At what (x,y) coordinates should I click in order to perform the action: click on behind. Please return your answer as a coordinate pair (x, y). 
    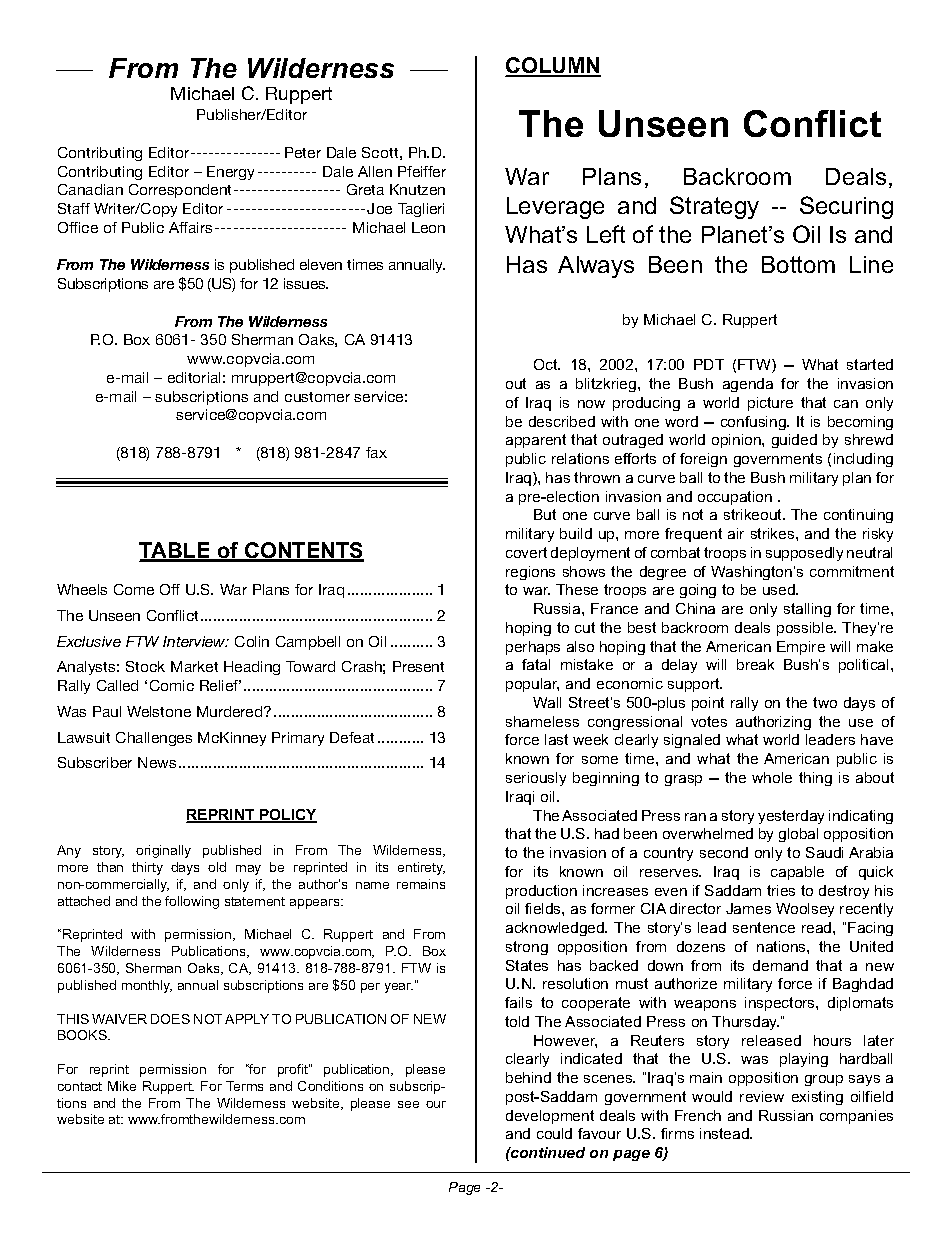
    Looking at the image, I should click on (528, 1077).
